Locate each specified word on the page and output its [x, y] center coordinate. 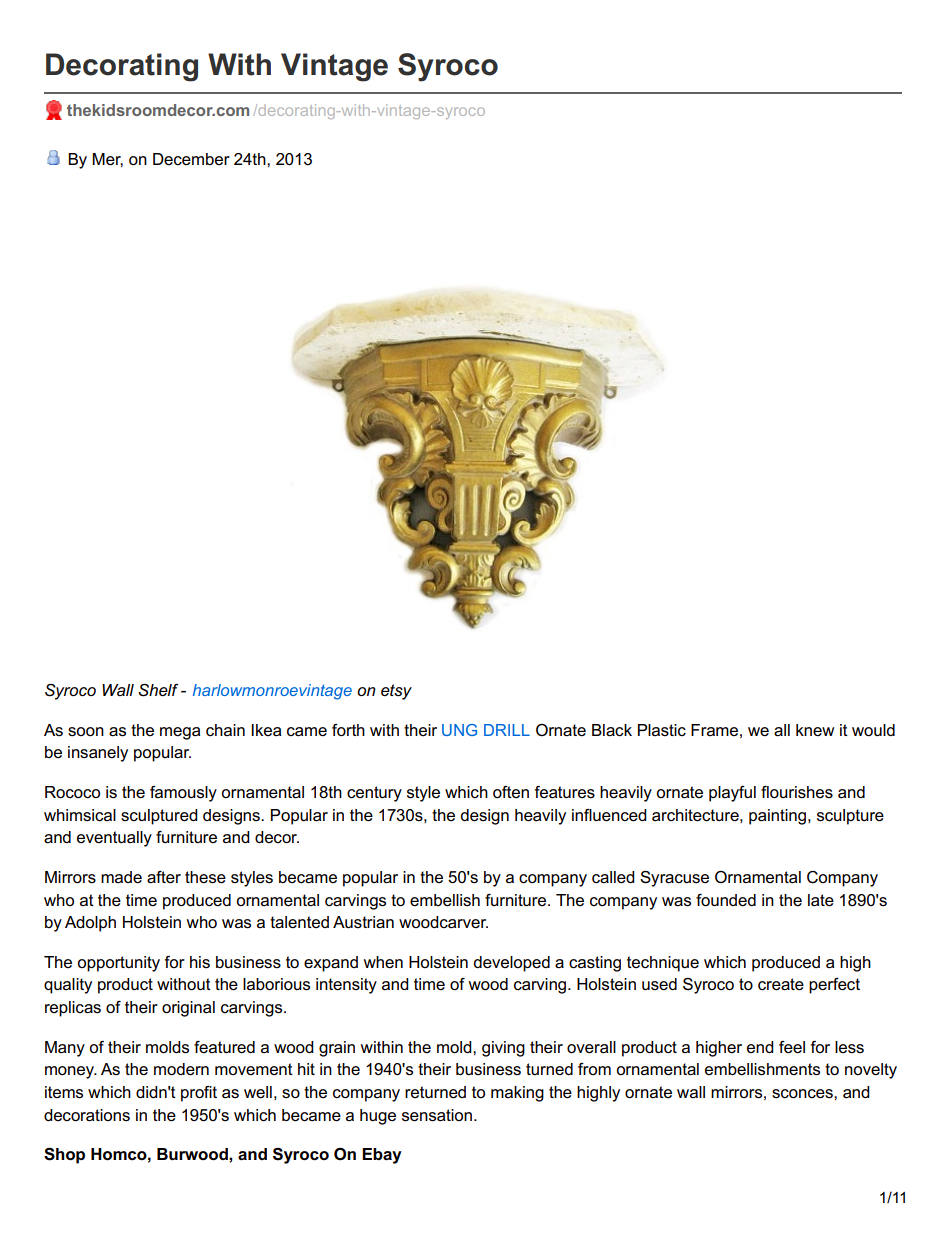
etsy [396, 692]
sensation [437, 1115]
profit [199, 1094]
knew [815, 730]
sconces [803, 1094]
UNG [459, 730]
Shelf [158, 690]
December [191, 159]
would [873, 730]
